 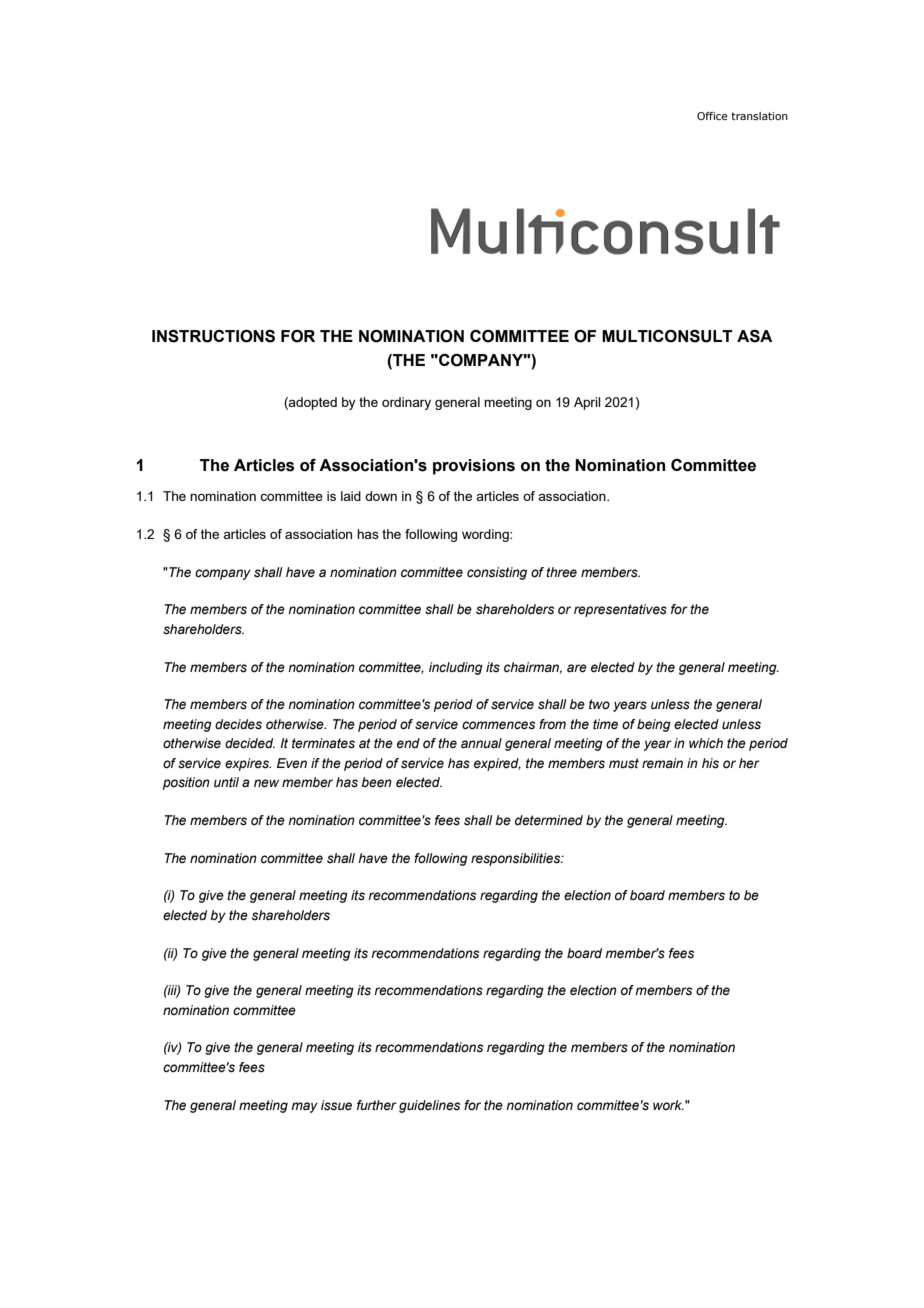 What do you see at coordinates (304, 1107) in the screenshot?
I see `may` at bounding box center [304, 1107].
